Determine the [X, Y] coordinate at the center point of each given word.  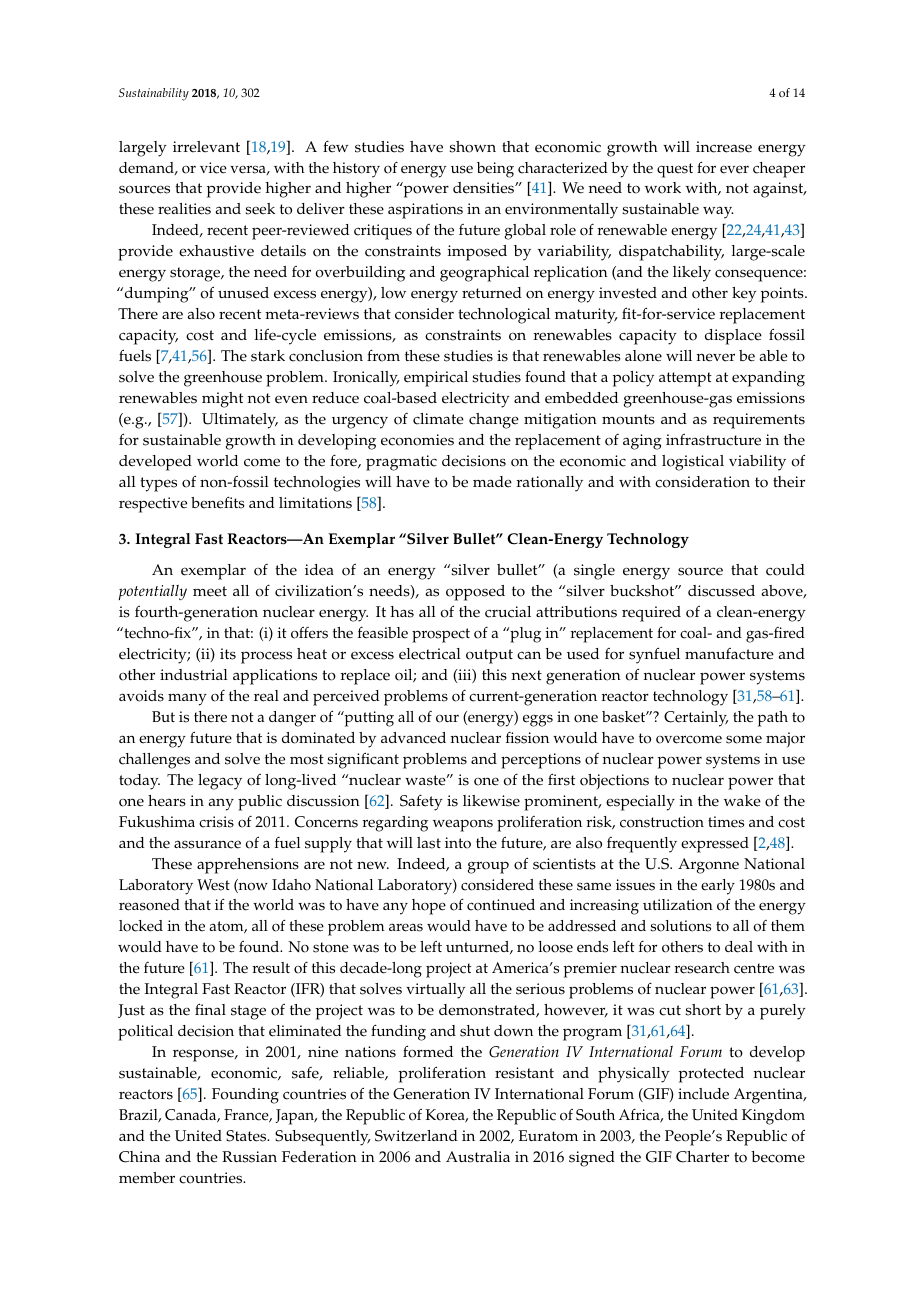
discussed [721, 591]
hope [429, 907]
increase [724, 147]
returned [492, 293]
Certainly [696, 719]
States [247, 1136]
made [492, 482]
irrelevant [206, 147]
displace [733, 337]
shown [472, 147]
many [187, 699]
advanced [413, 738]
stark [268, 356]
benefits [217, 502]
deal [739, 947]
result [271, 968]
